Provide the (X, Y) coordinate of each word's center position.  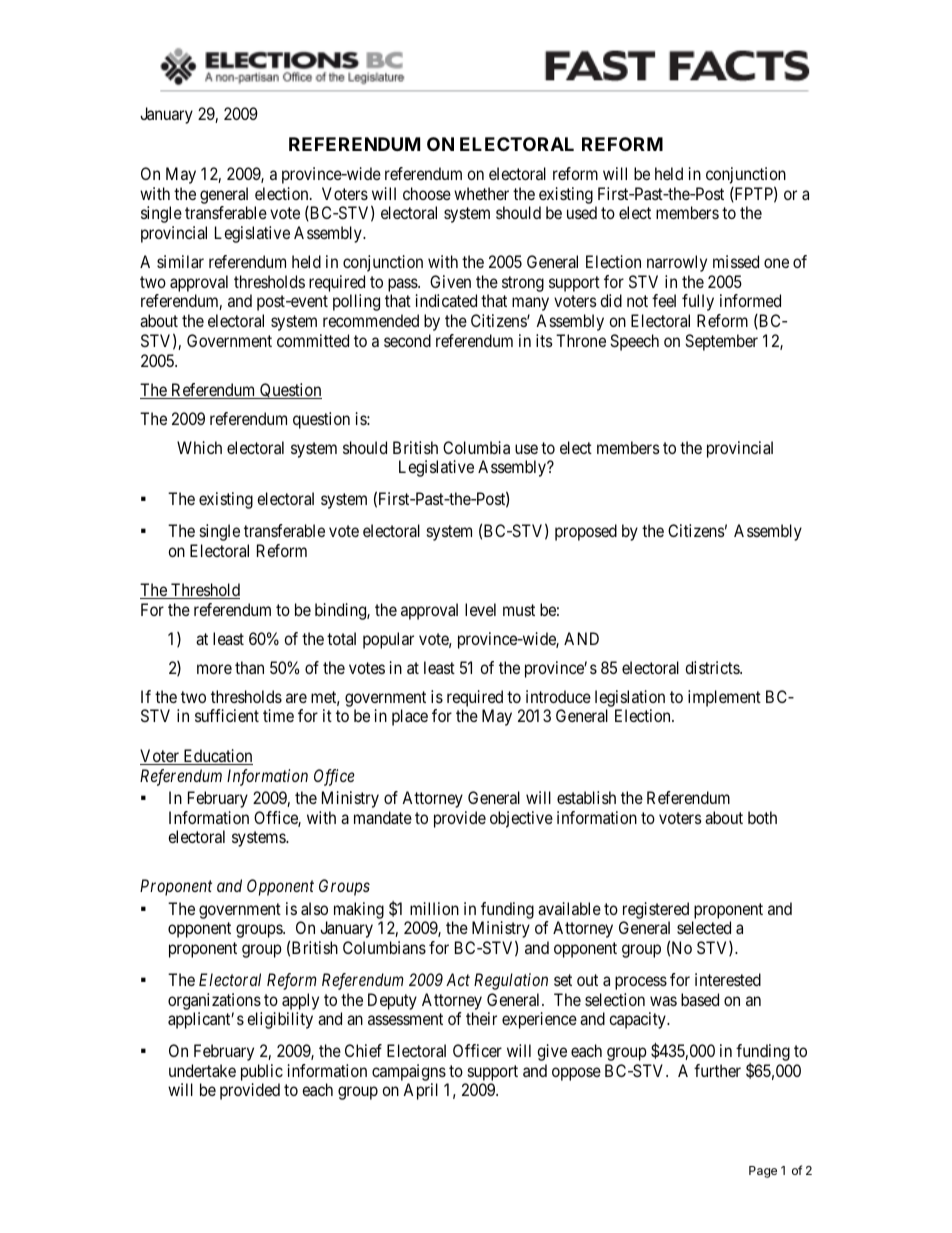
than (249, 667)
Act (458, 979)
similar (180, 261)
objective (521, 819)
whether (481, 193)
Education (217, 757)
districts (713, 667)
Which (199, 447)
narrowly (677, 263)
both (762, 817)
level (480, 609)
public (262, 1072)
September (721, 342)
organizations (214, 1001)
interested (728, 979)
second (407, 340)
